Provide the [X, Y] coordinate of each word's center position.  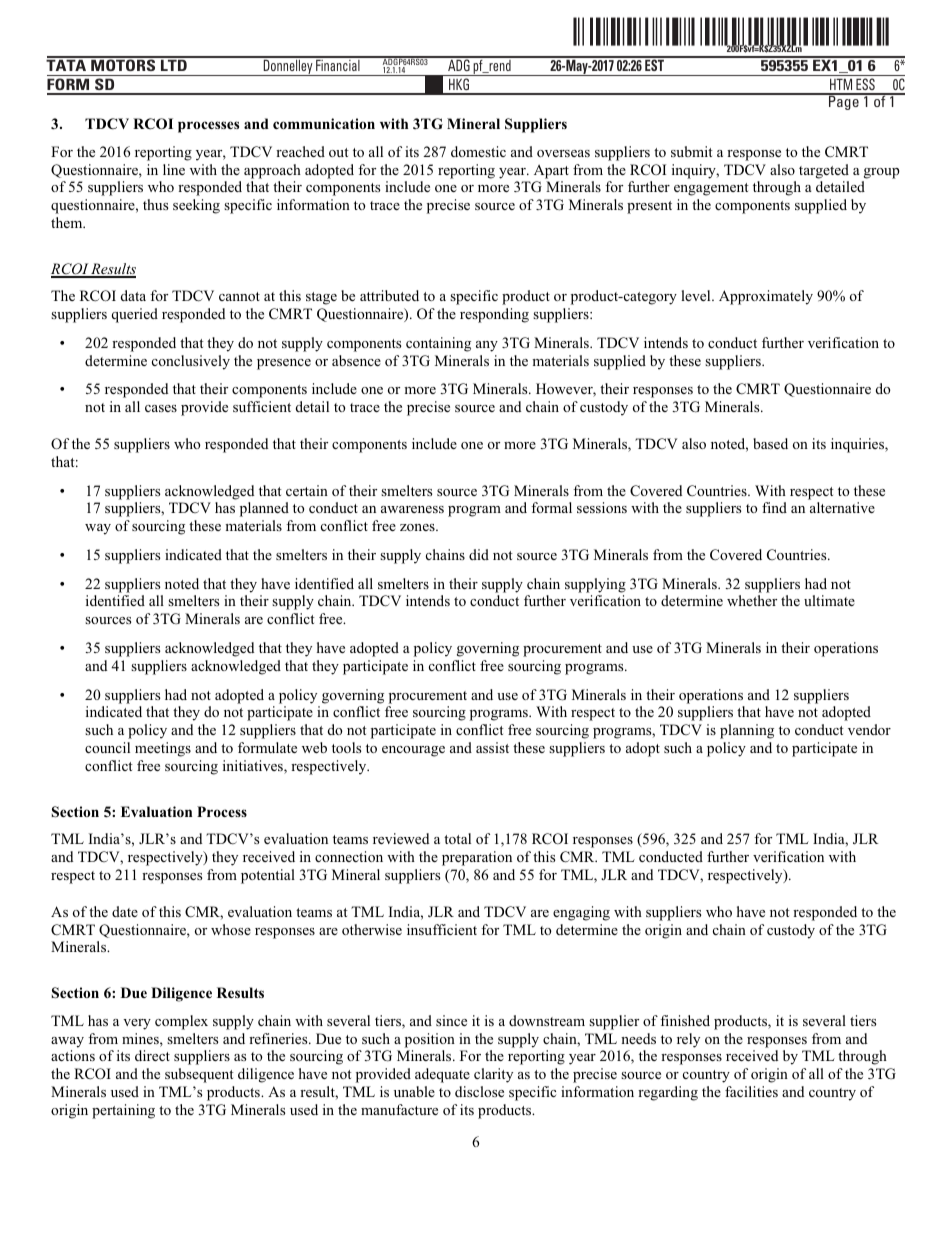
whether [752, 600]
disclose [479, 1091]
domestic [478, 151]
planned [264, 509]
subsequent [199, 1075]
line [174, 169]
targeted [824, 171]
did [479, 554]
